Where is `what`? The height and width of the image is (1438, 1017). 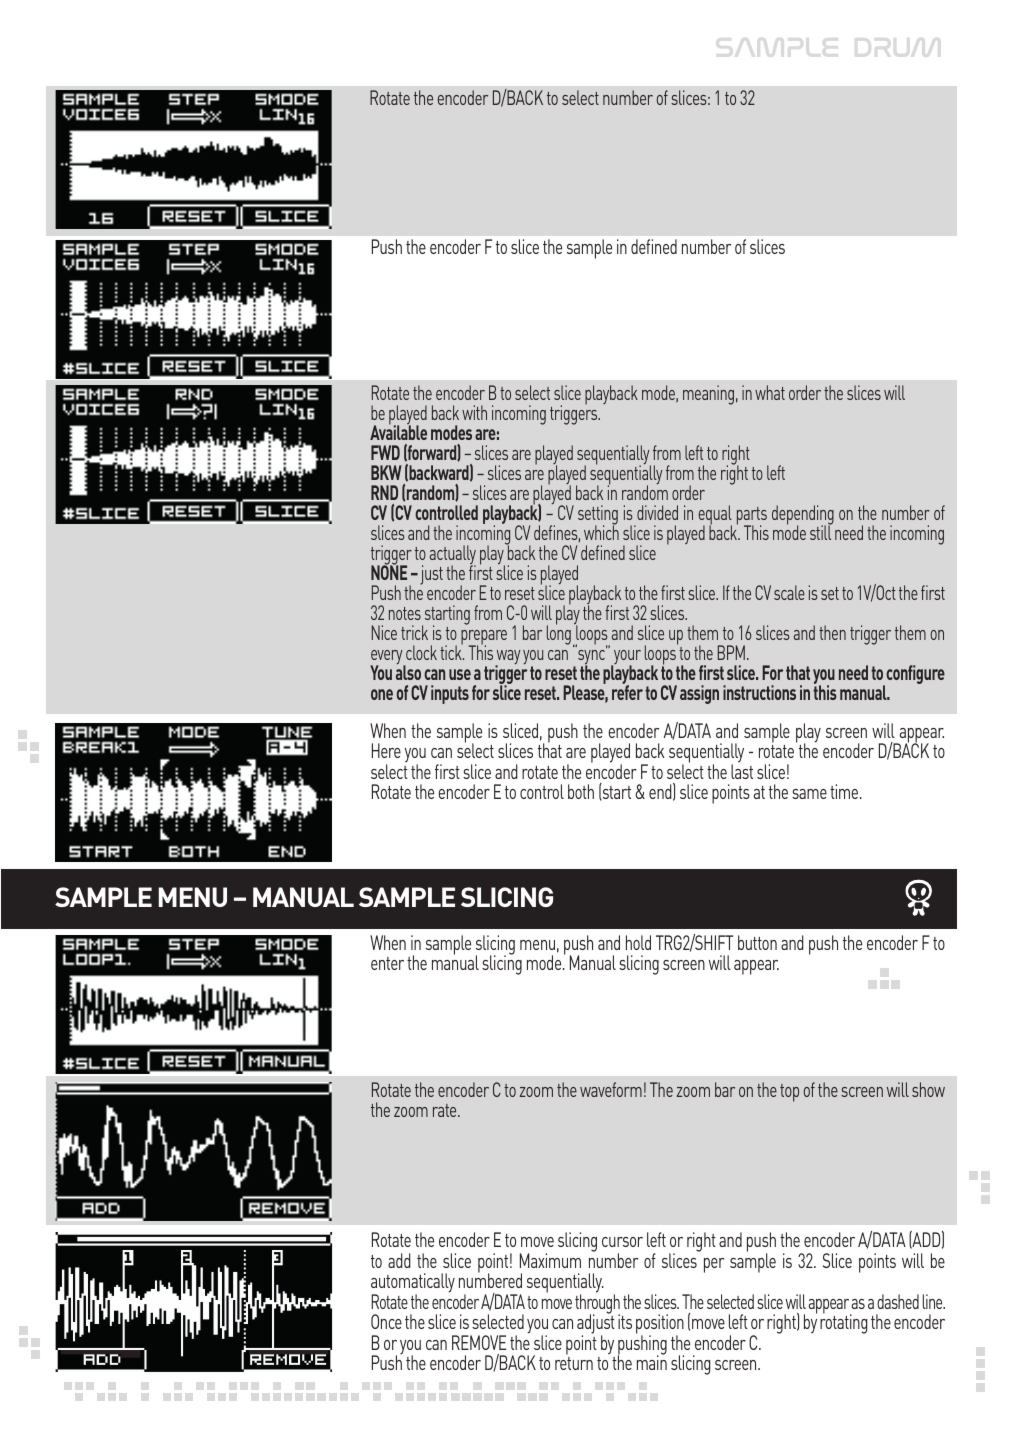
what is located at coordinates (770, 392).
